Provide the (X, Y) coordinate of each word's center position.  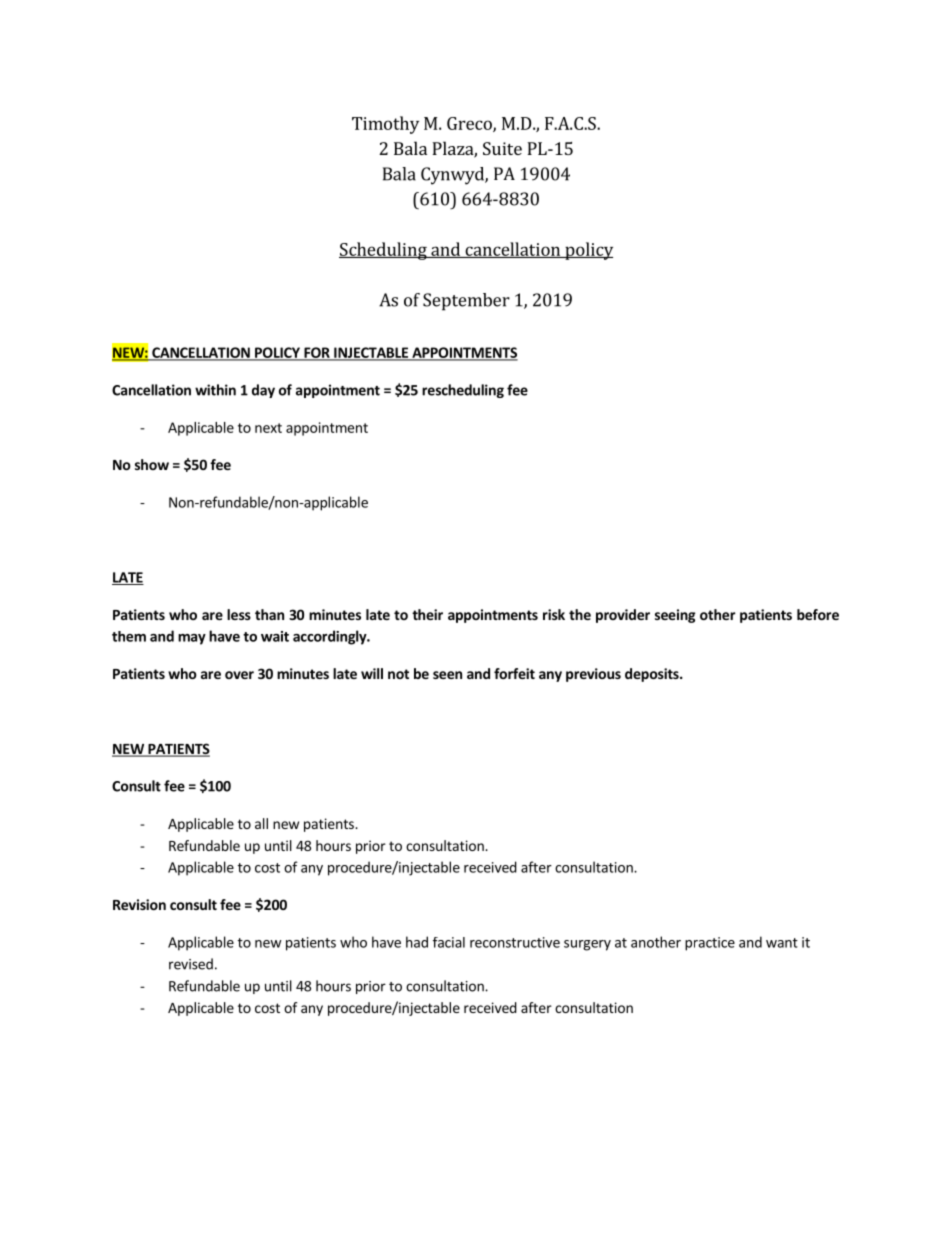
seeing (675, 616)
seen (447, 675)
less (239, 614)
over (239, 675)
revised (191, 964)
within (215, 390)
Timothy (385, 125)
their (427, 614)
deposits (653, 675)
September (466, 302)
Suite (502, 148)
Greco (470, 124)
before (818, 614)
